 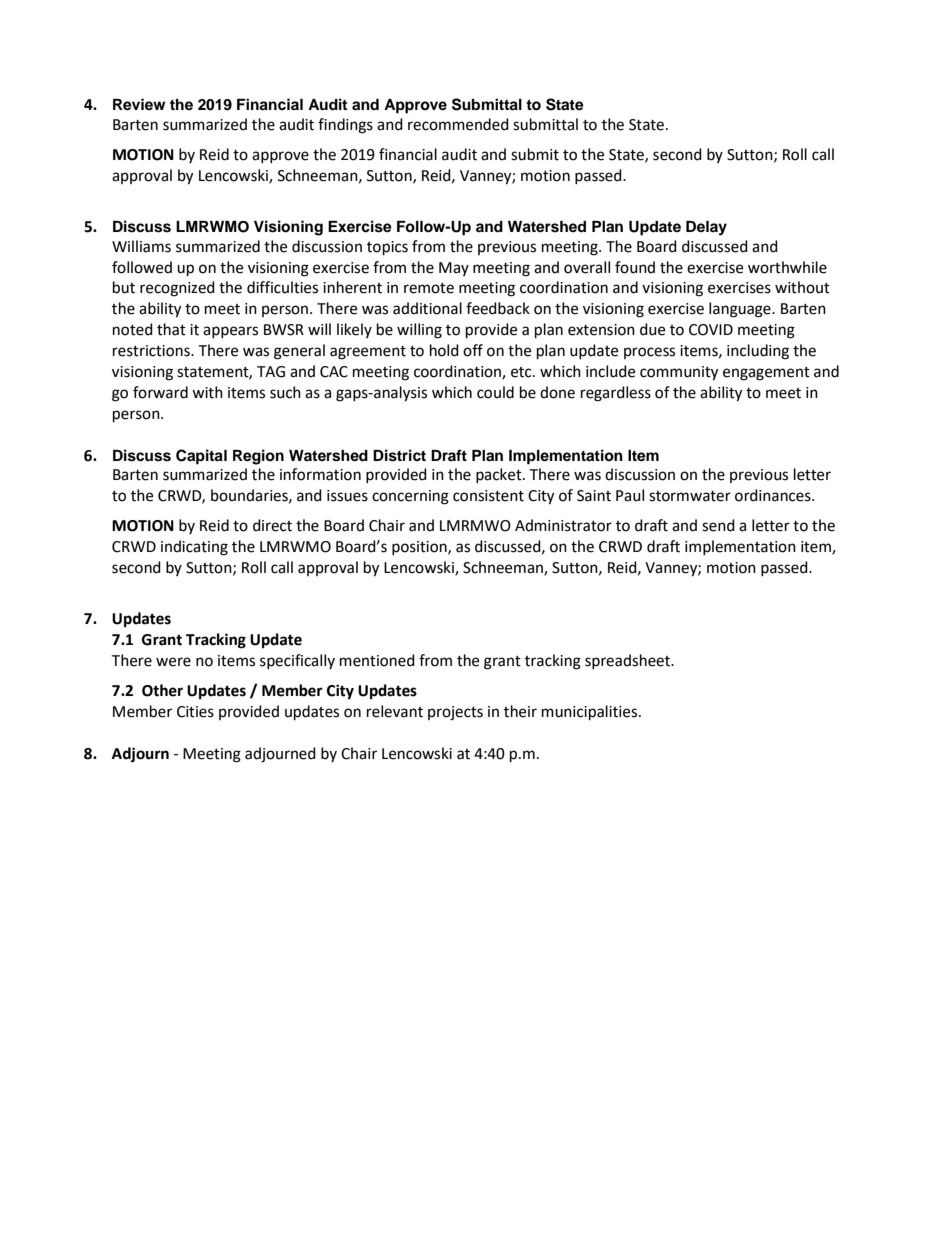 I want to click on Cities, so click(x=195, y=712).
